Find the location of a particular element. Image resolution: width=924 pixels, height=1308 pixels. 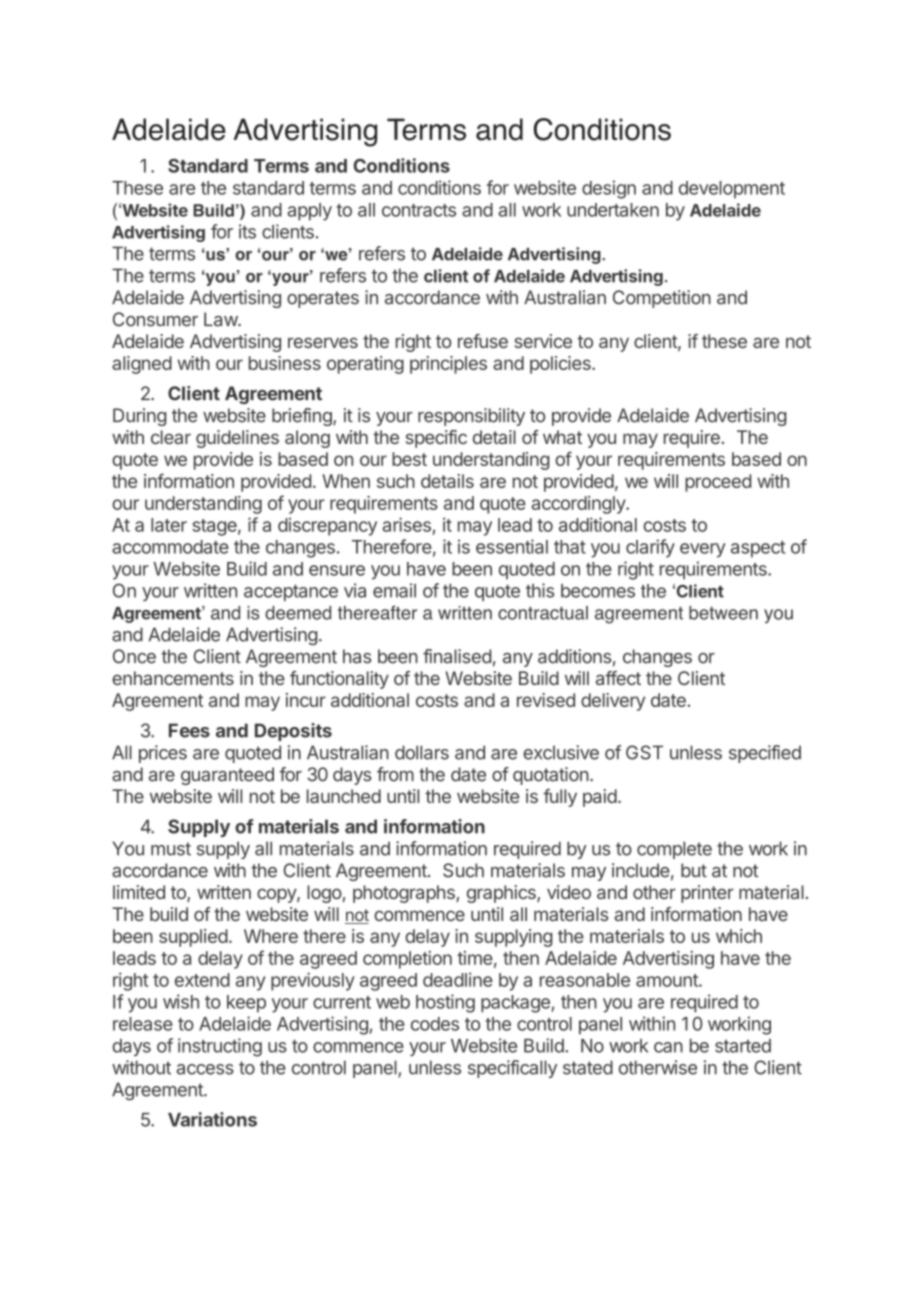

contracts is located at coordinates (419, 210).
